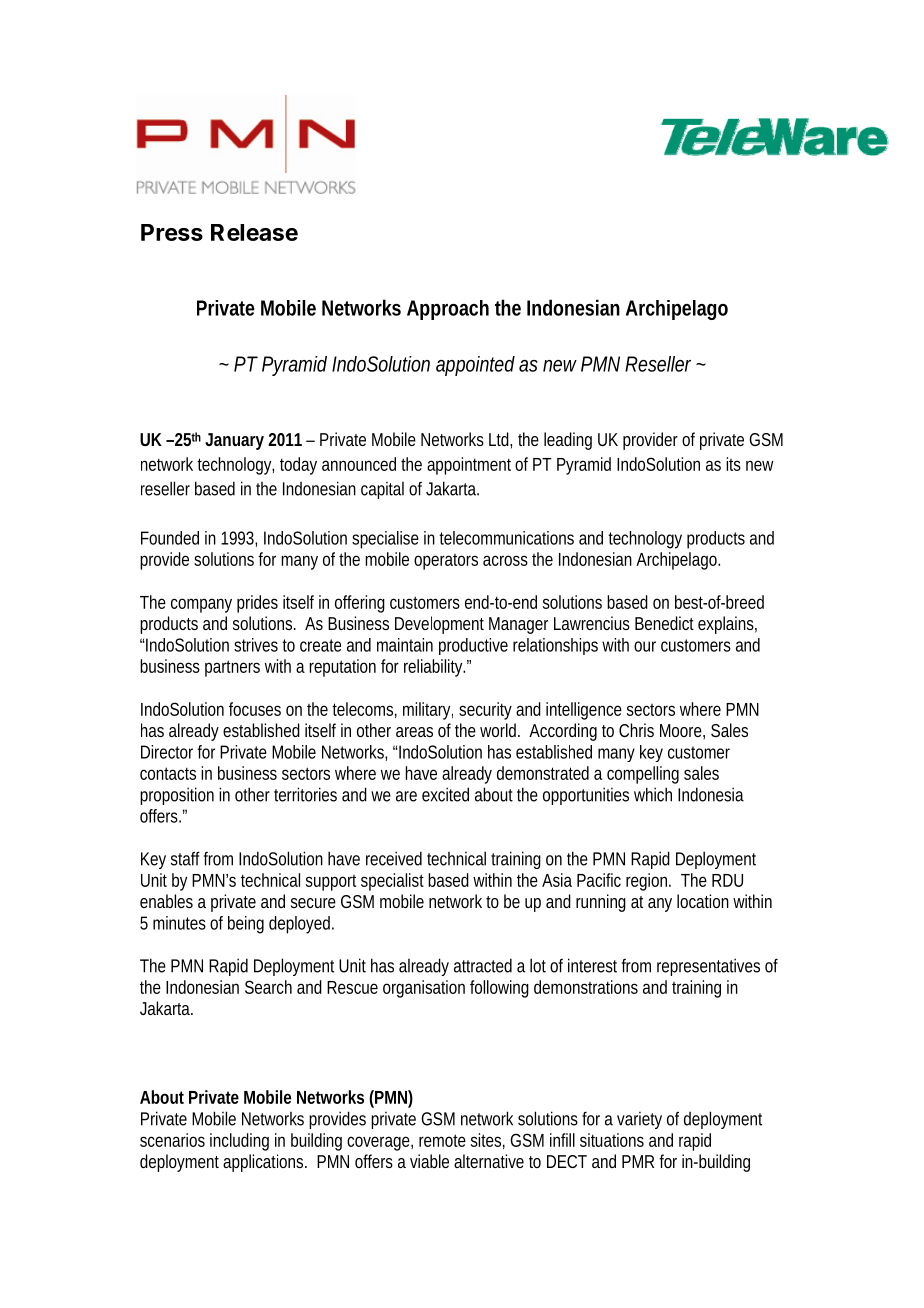  I want to click on Release, so click(254, 232).
